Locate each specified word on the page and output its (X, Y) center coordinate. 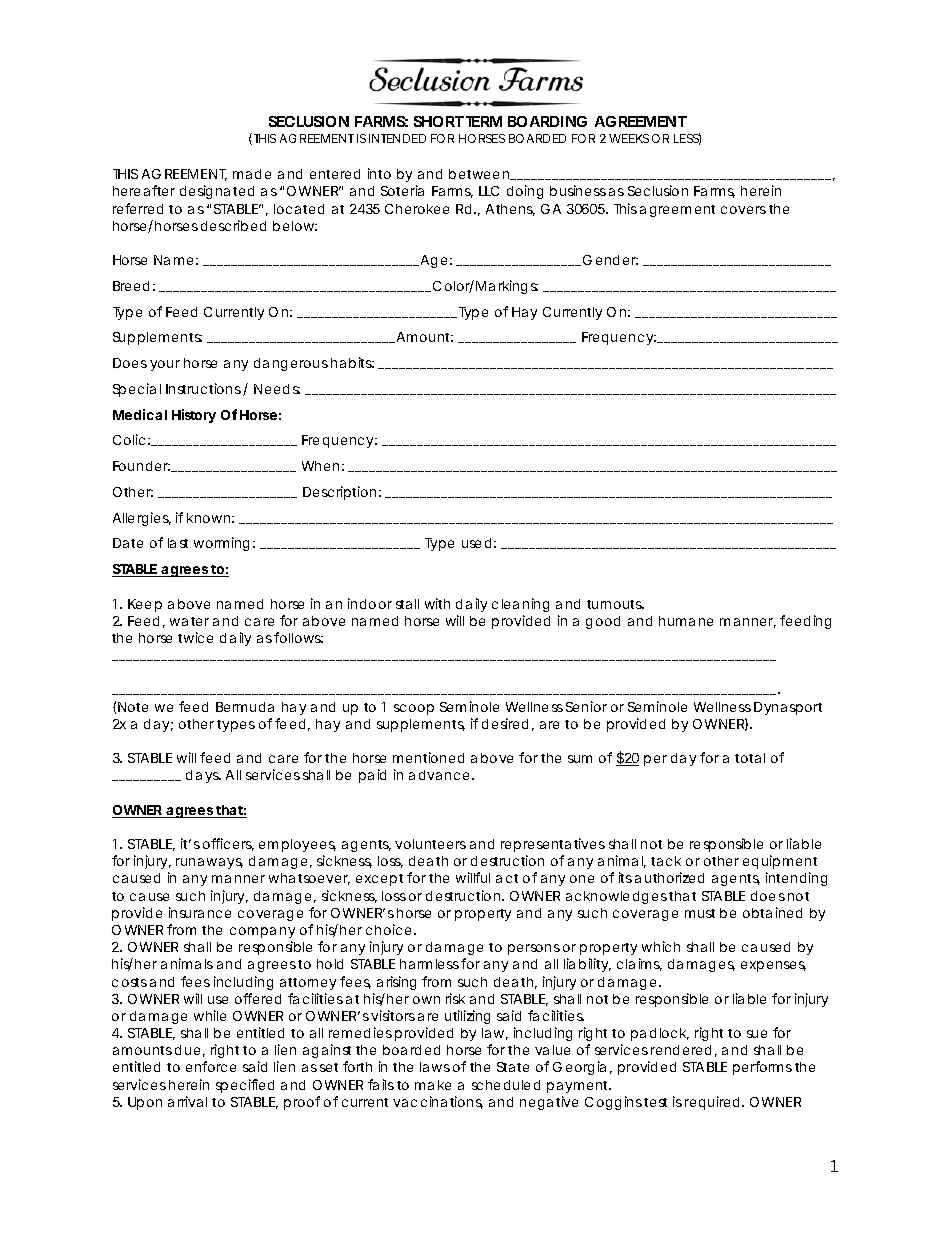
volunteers (430, 844)
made (252, 174)
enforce (211, 1066)
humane (686, 621)
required (712, 1103)
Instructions (205, 389)
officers (228, 844)
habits (352, 362)
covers (743, 210)
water (189, 621)
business (578, 190)
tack (666, 861)
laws (435, 1067)
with (437, 603)
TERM (484, 121)
